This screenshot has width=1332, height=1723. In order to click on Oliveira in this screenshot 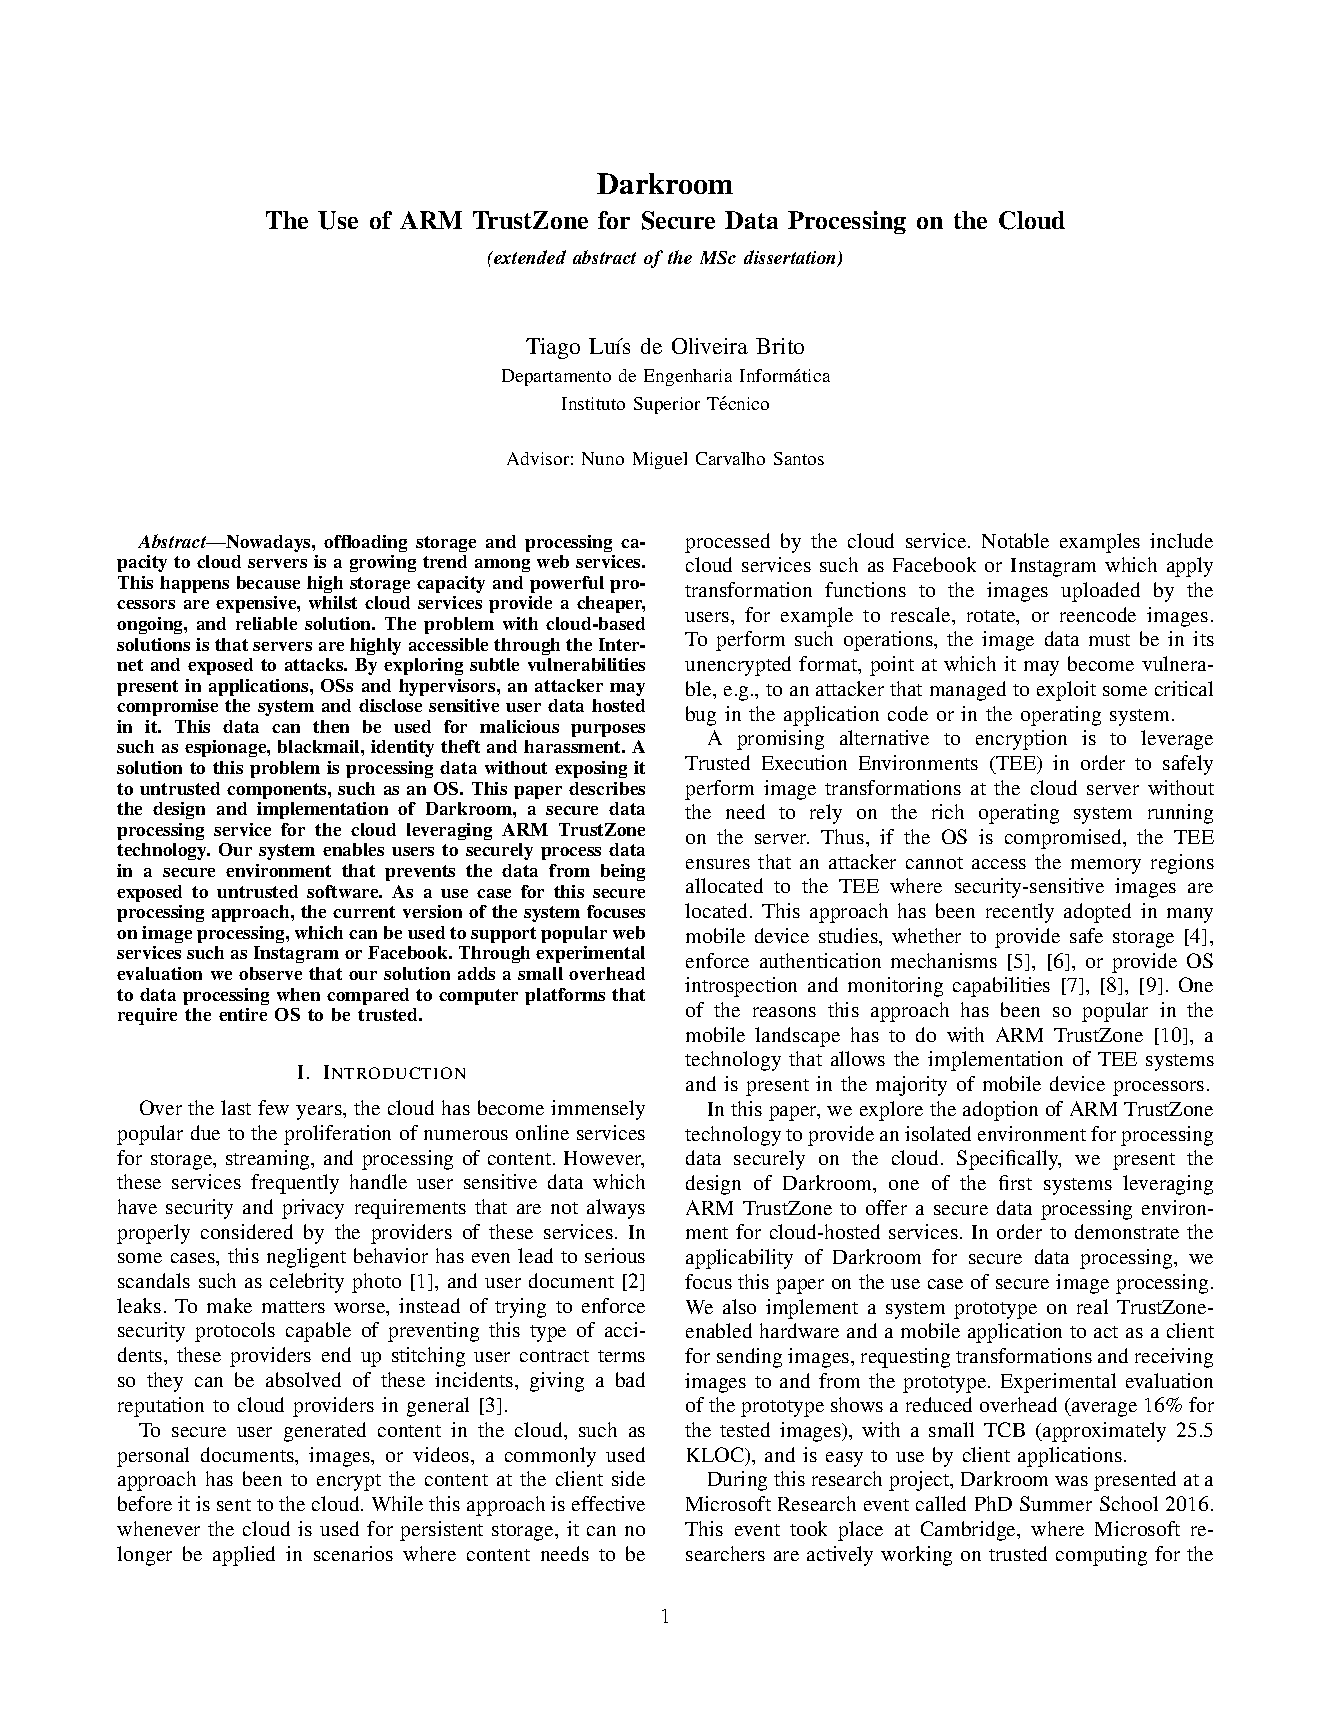, I will do `click(710, 346)`.
